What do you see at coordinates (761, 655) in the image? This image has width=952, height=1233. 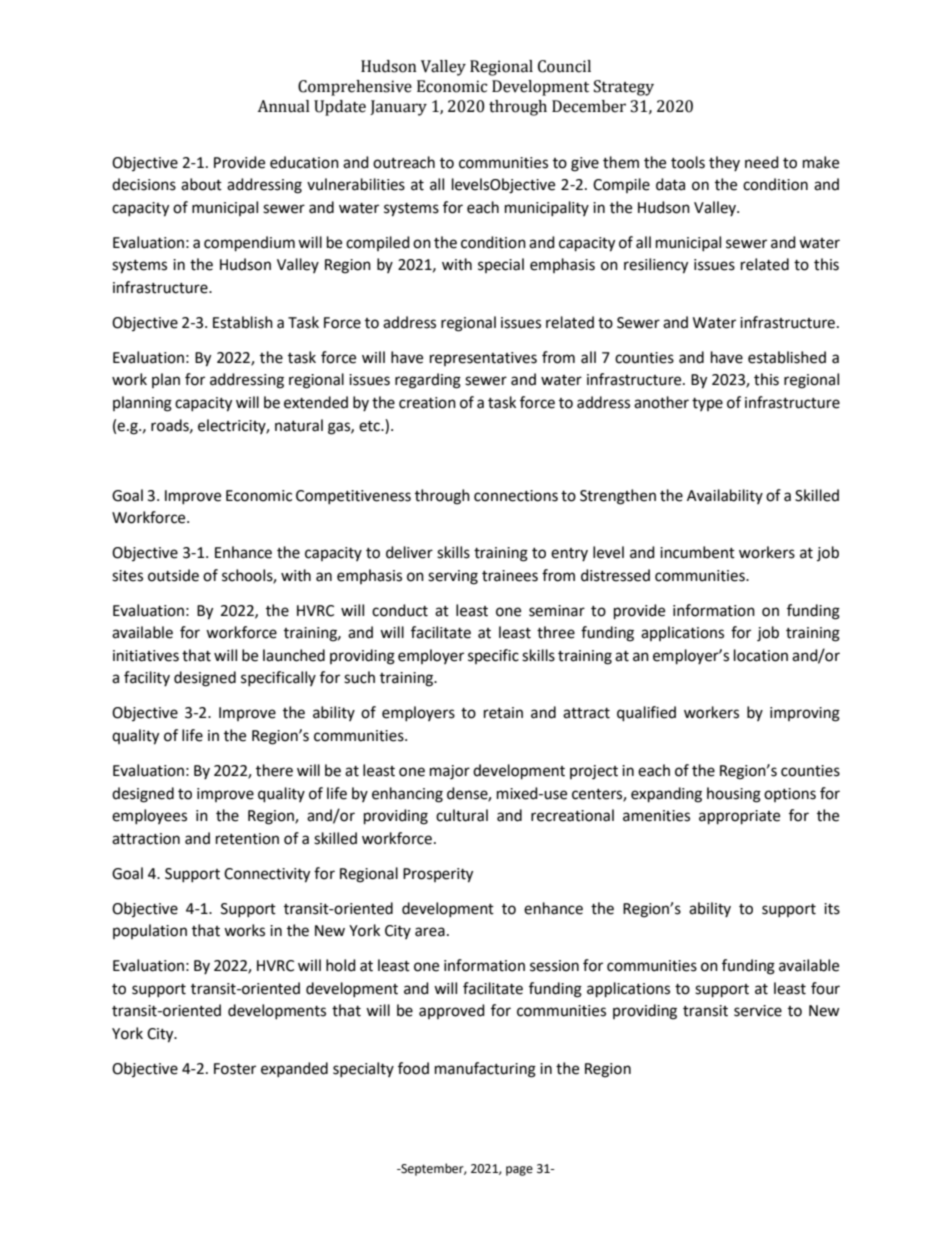 I see `location` at bounding box center [761, 655].
